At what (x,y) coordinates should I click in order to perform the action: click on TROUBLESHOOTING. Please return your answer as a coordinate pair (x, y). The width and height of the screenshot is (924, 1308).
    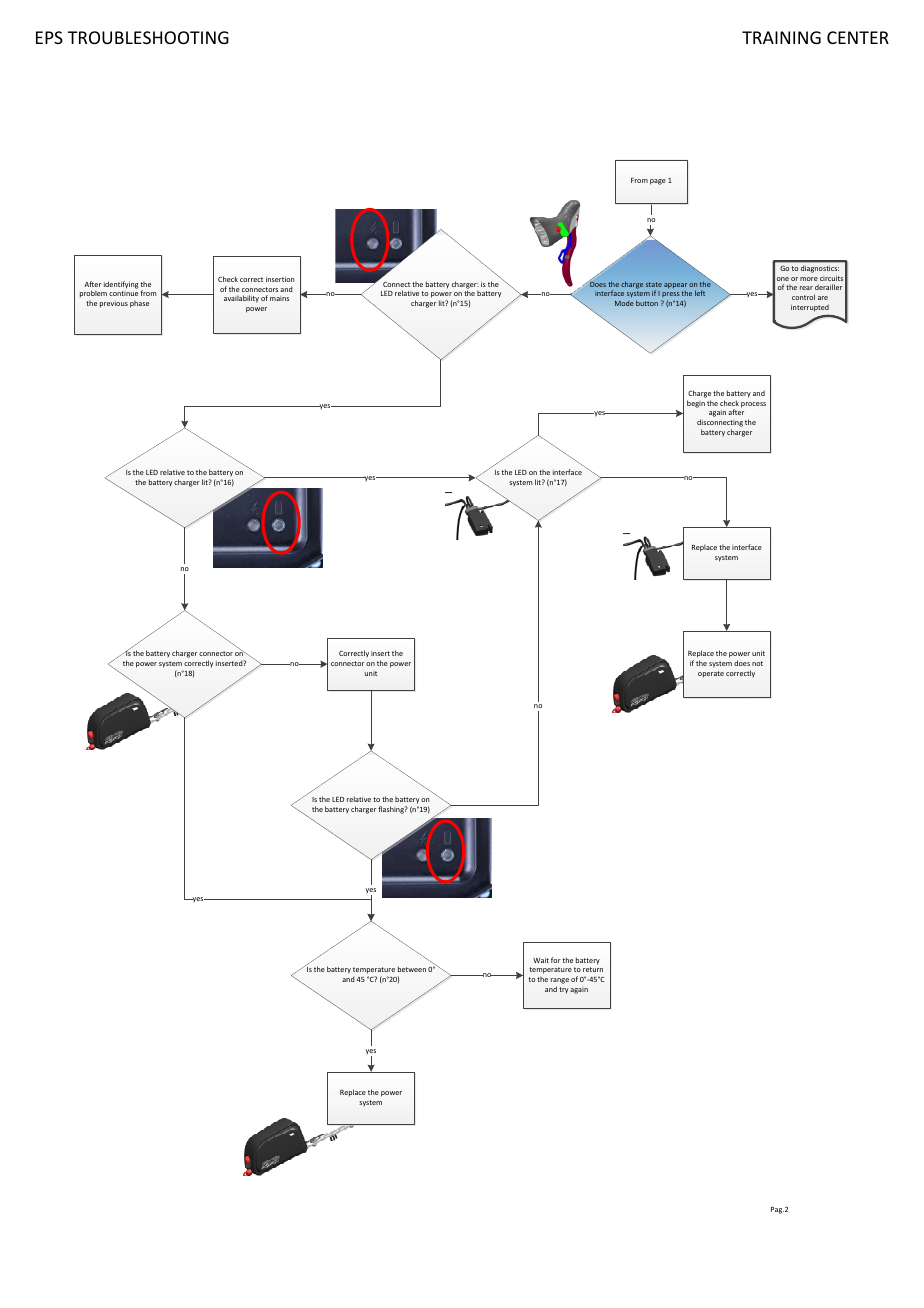
    Looking at the image, I should click on (148, 37).
